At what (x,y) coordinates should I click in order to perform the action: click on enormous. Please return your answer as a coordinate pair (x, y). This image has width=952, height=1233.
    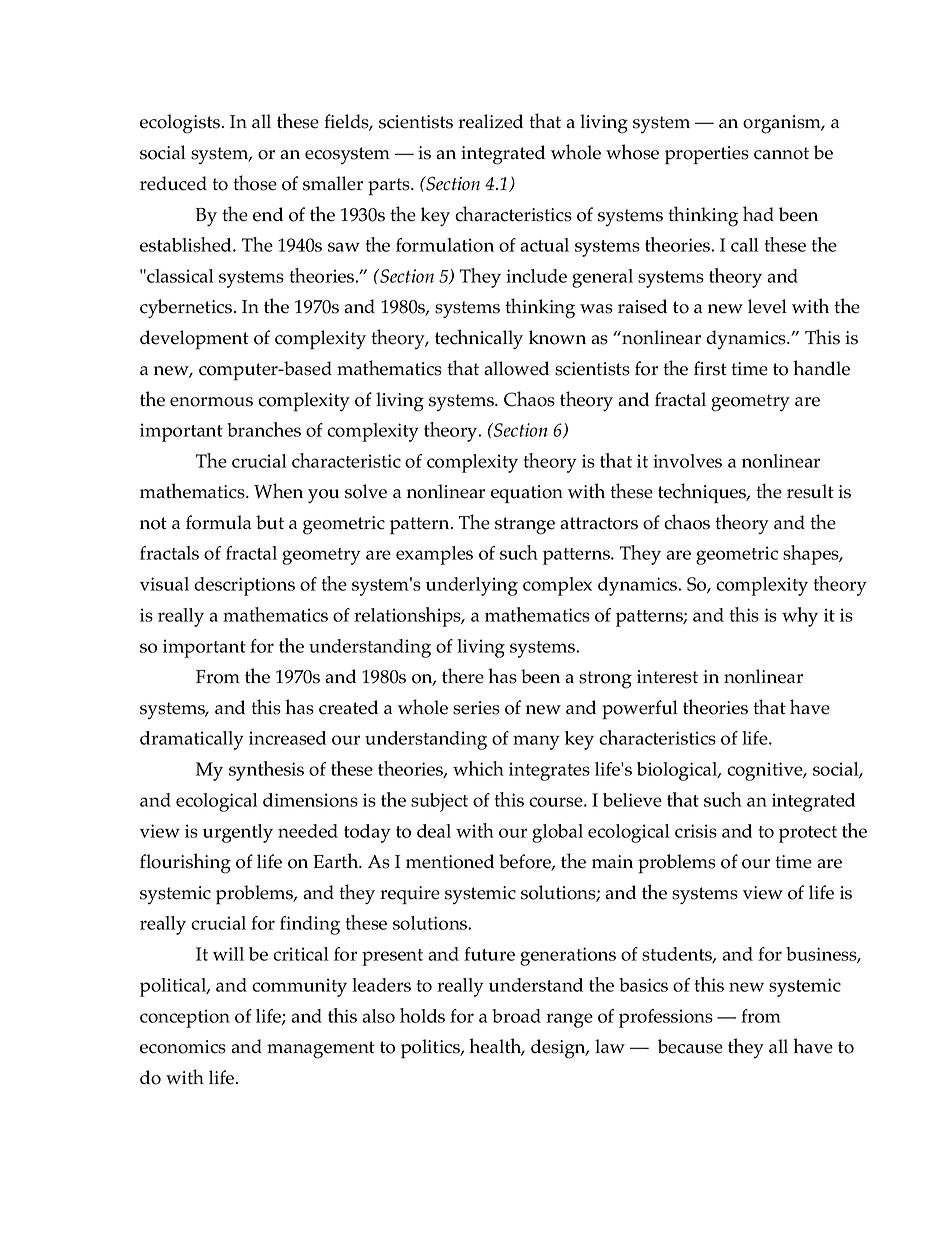
    Looking at the image, I should click on (211, 402).
